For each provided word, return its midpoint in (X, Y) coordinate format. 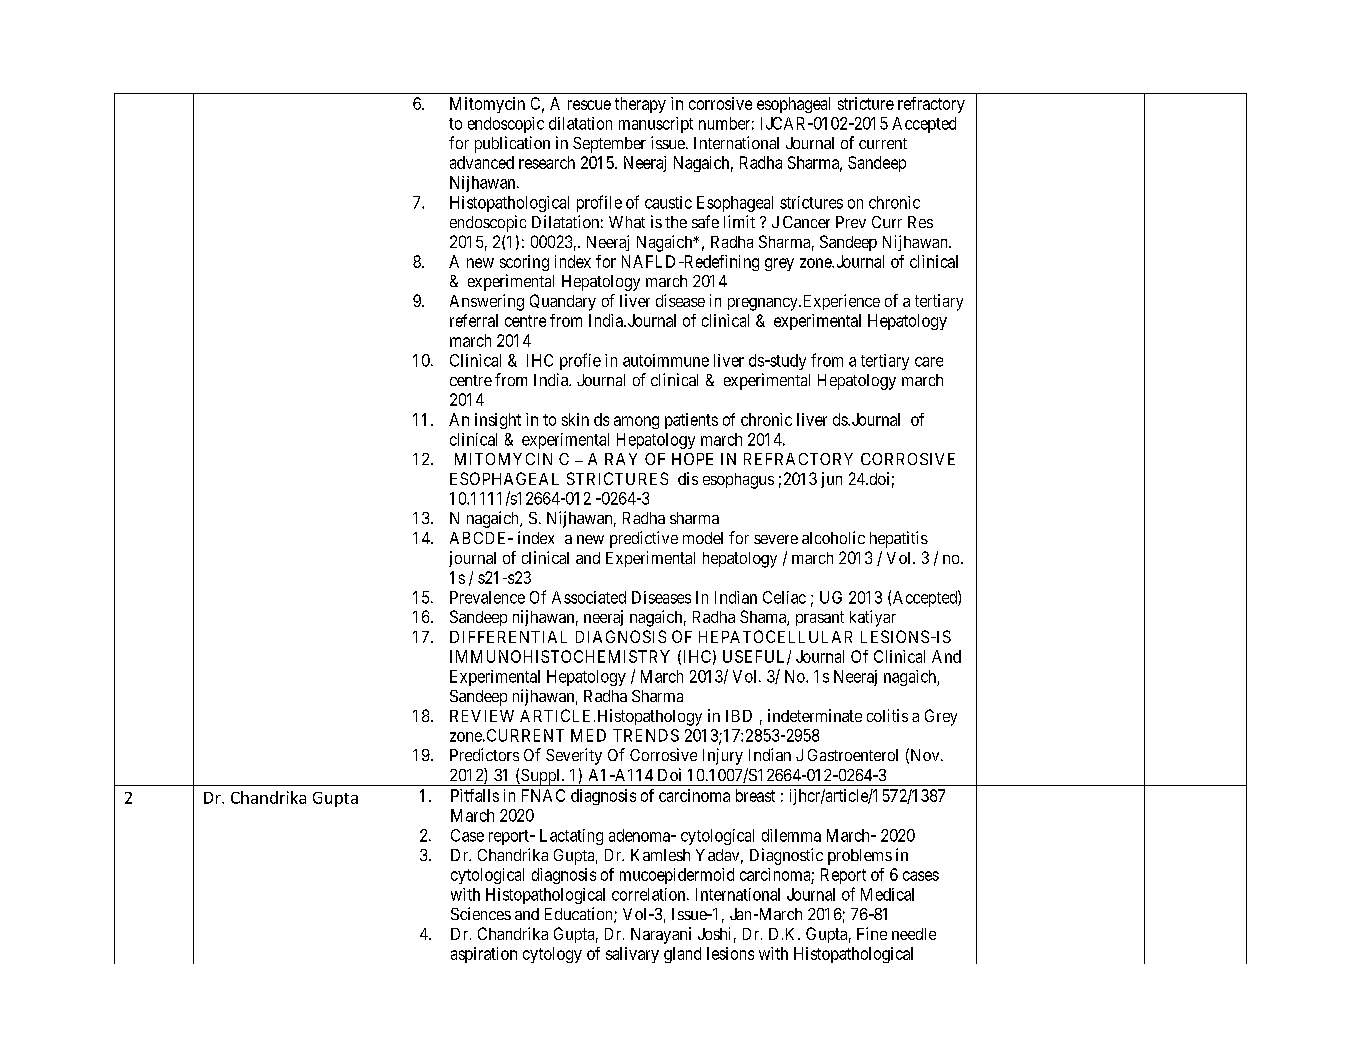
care (929, 362)
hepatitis (899, 539)
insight (498, 421)
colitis (887, 715)
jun (831, 480)
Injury (723, 756)
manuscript (656, 125)
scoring (524, 263)
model (703, 538)
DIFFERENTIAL (508, 637)
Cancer (806, 222)
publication (512, 144)
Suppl (541, 777)
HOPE (692, 459)
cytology (552, 955)
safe (705, 221)
